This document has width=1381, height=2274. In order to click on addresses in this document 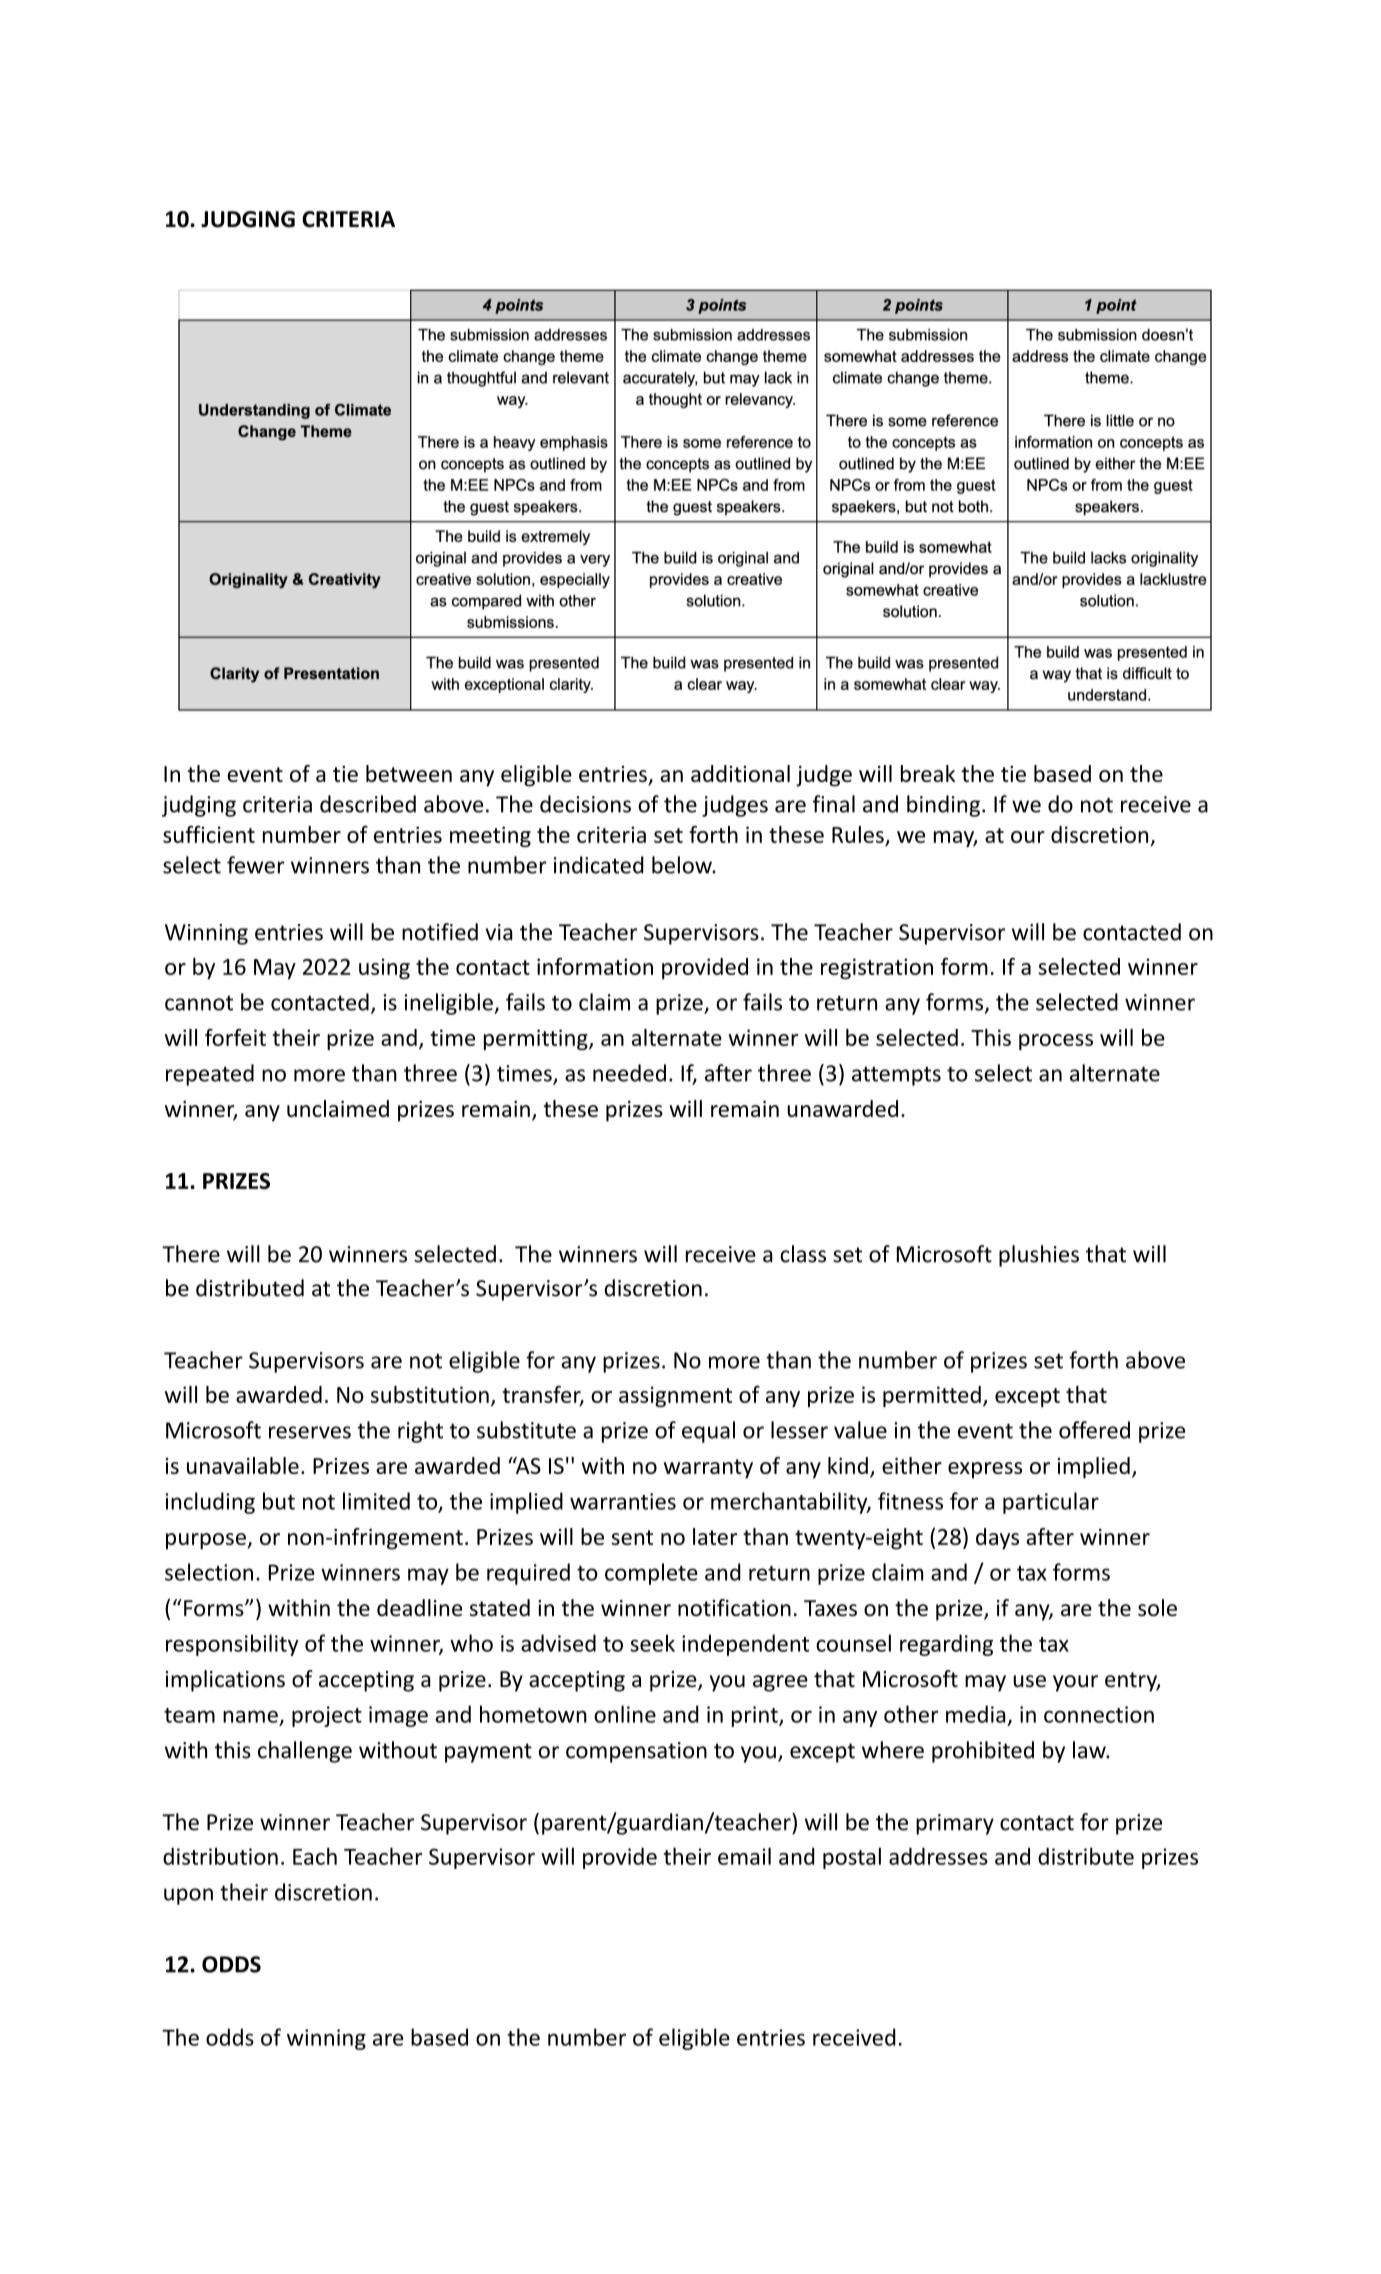, I will do `click(938, 1856)`.
